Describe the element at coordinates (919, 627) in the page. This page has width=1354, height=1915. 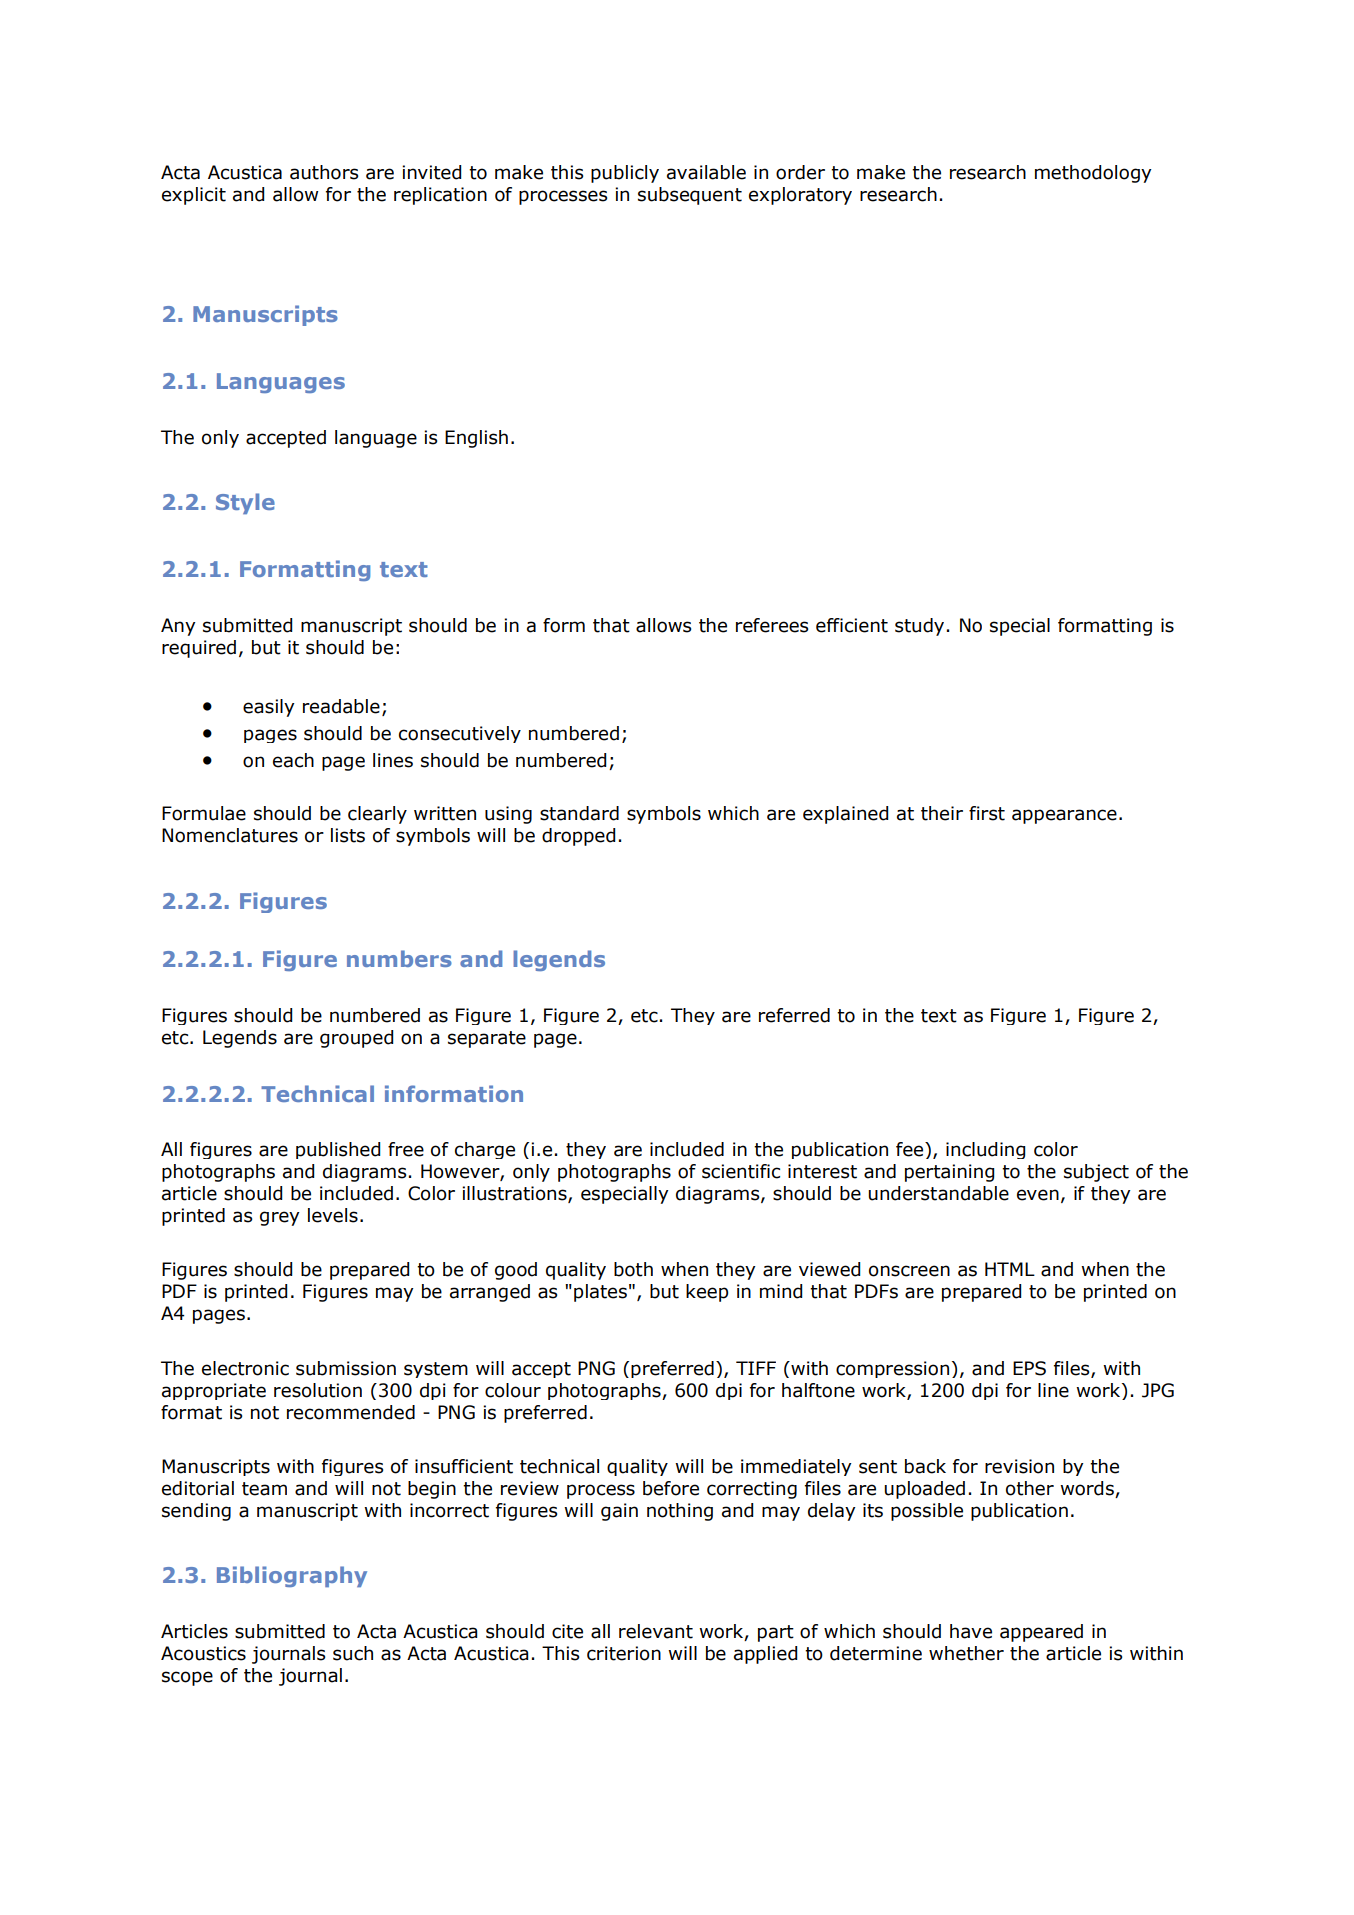
I see `study` at that location.
